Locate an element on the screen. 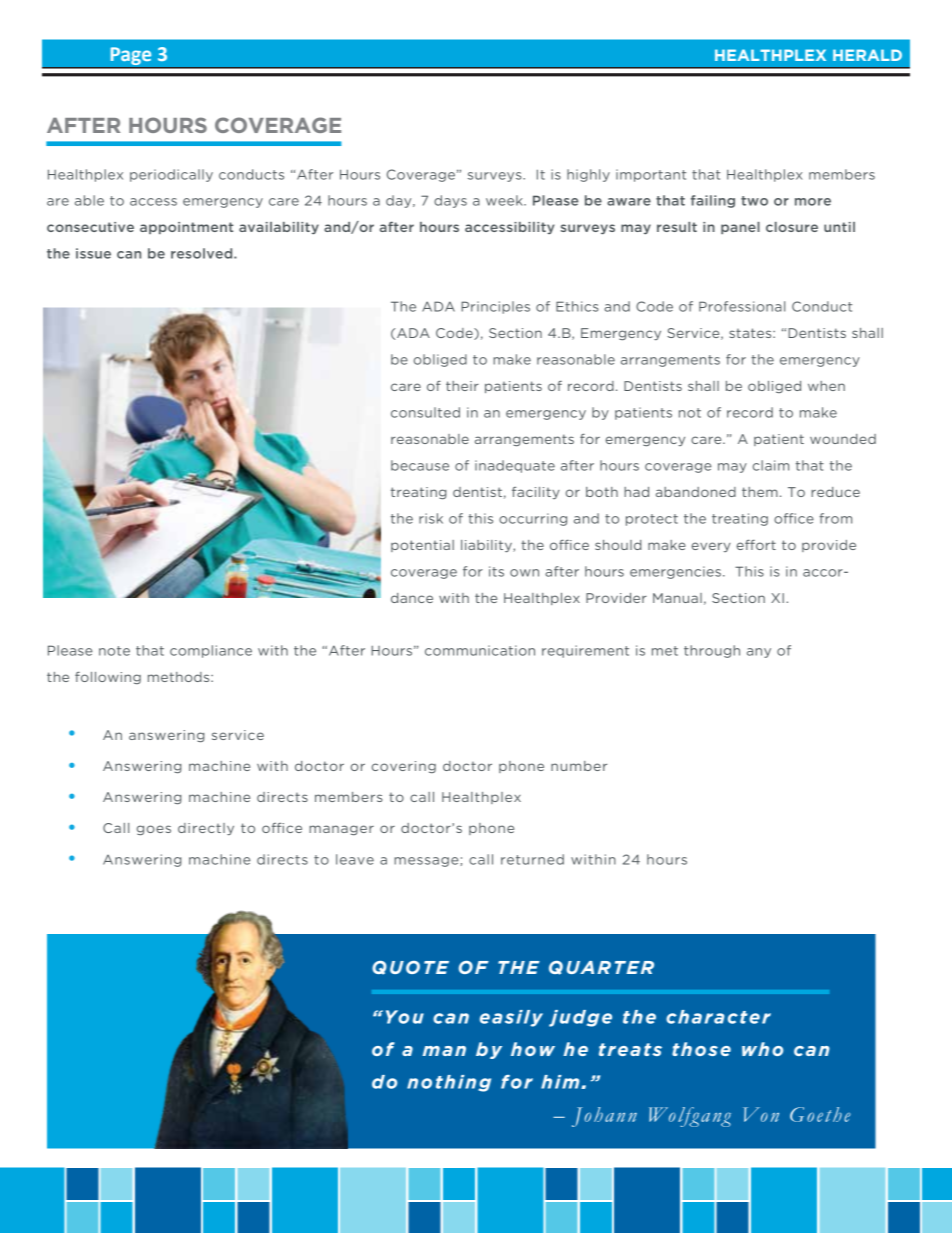 This screenshot has height=1233, width=952. resolved is located at coordinates (203, 253).
